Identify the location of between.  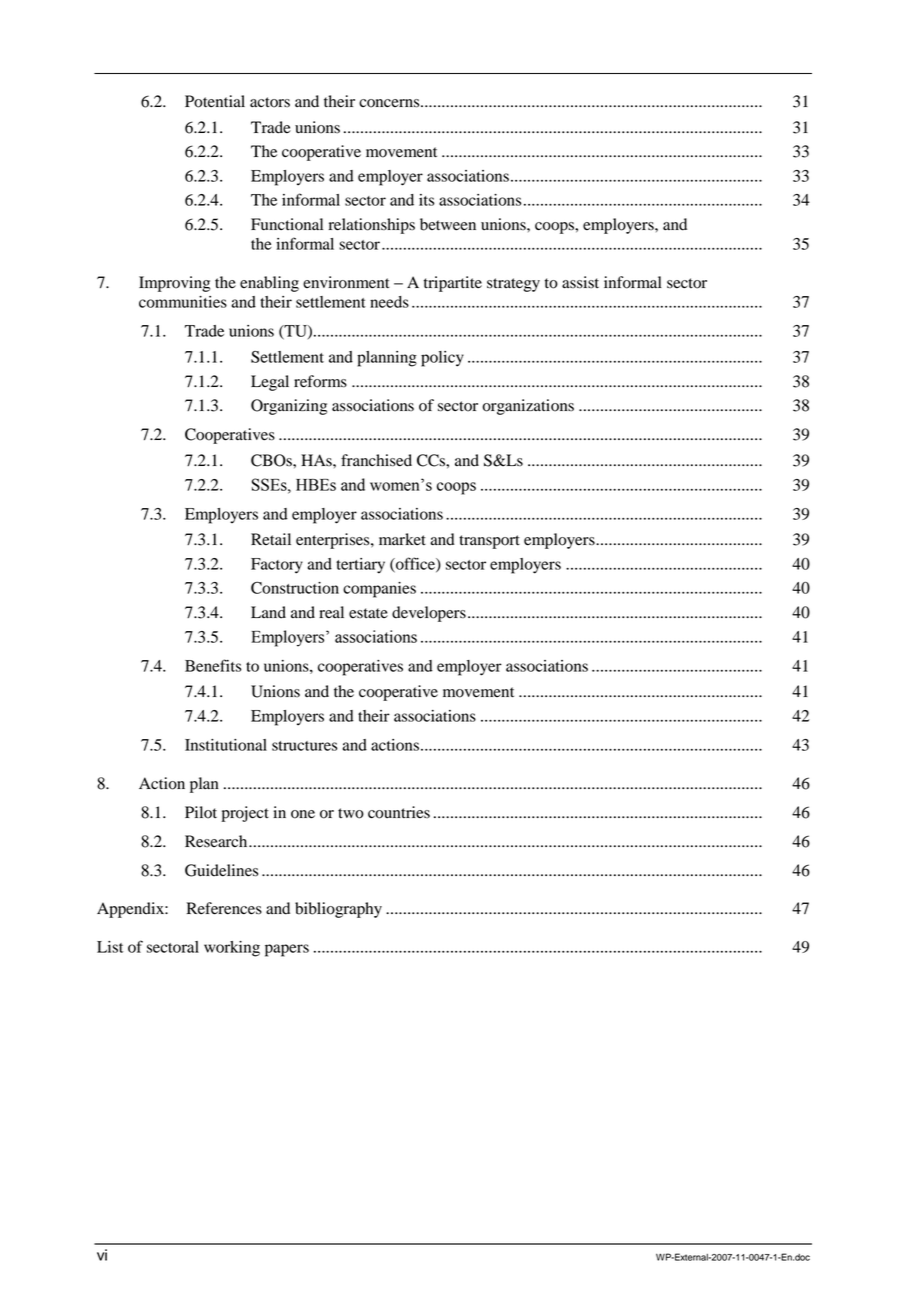
(448, 224).
